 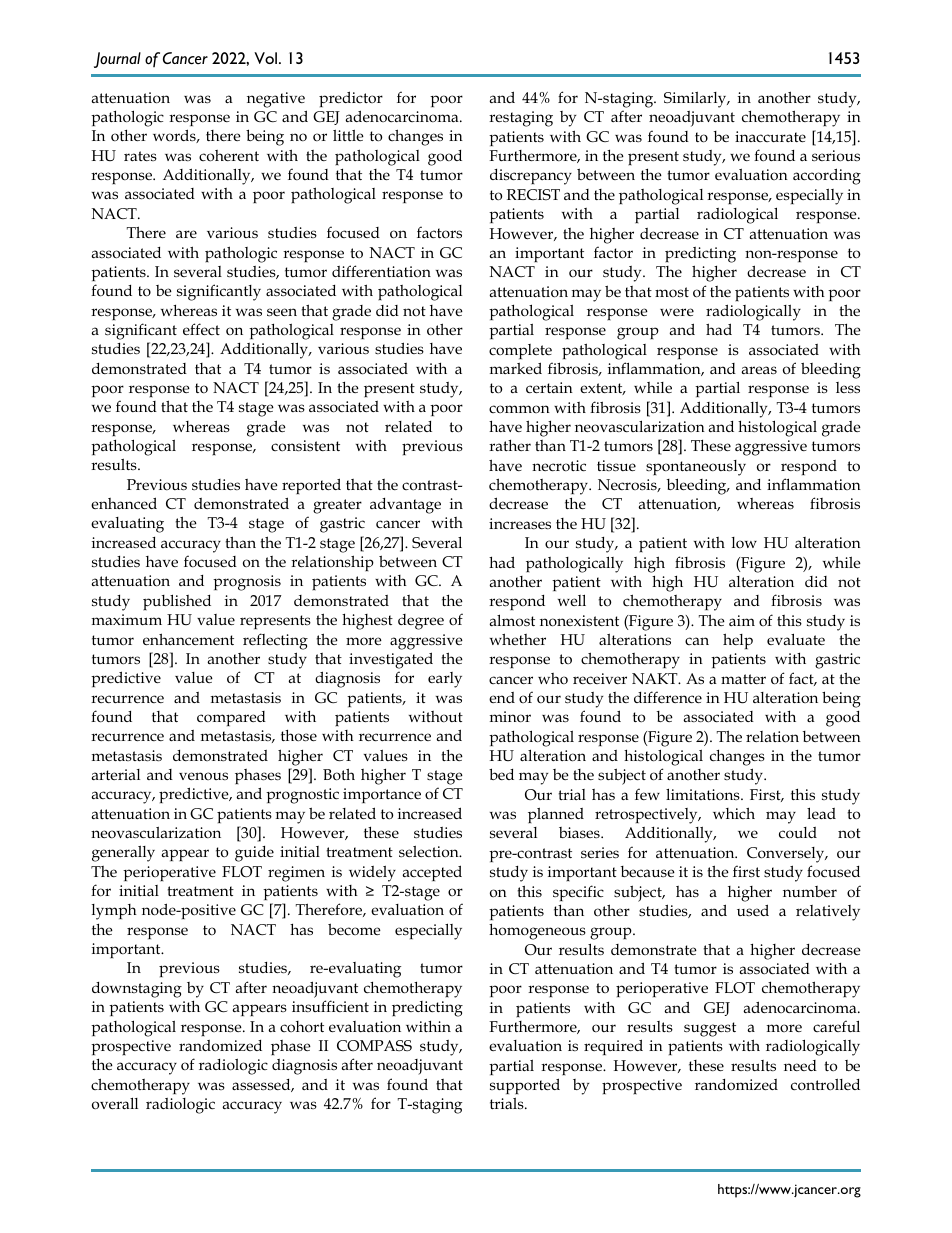 What do you see at coordinates (115, 1103) in the screenshot?
I see `overall` at bounding box center [115, 1103].
